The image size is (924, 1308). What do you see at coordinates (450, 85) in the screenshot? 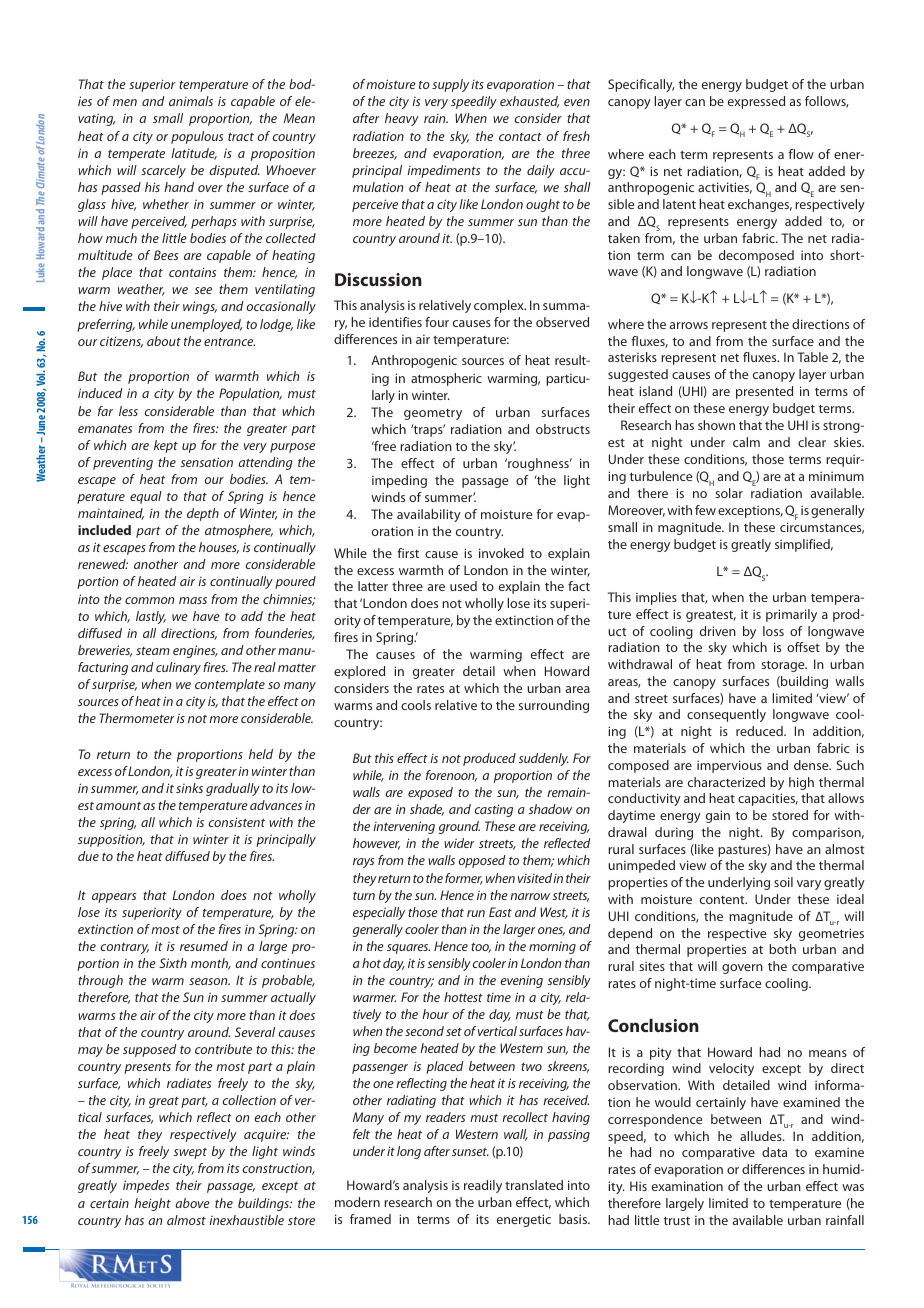
I see `supply` at bounding box center [450, 85].
